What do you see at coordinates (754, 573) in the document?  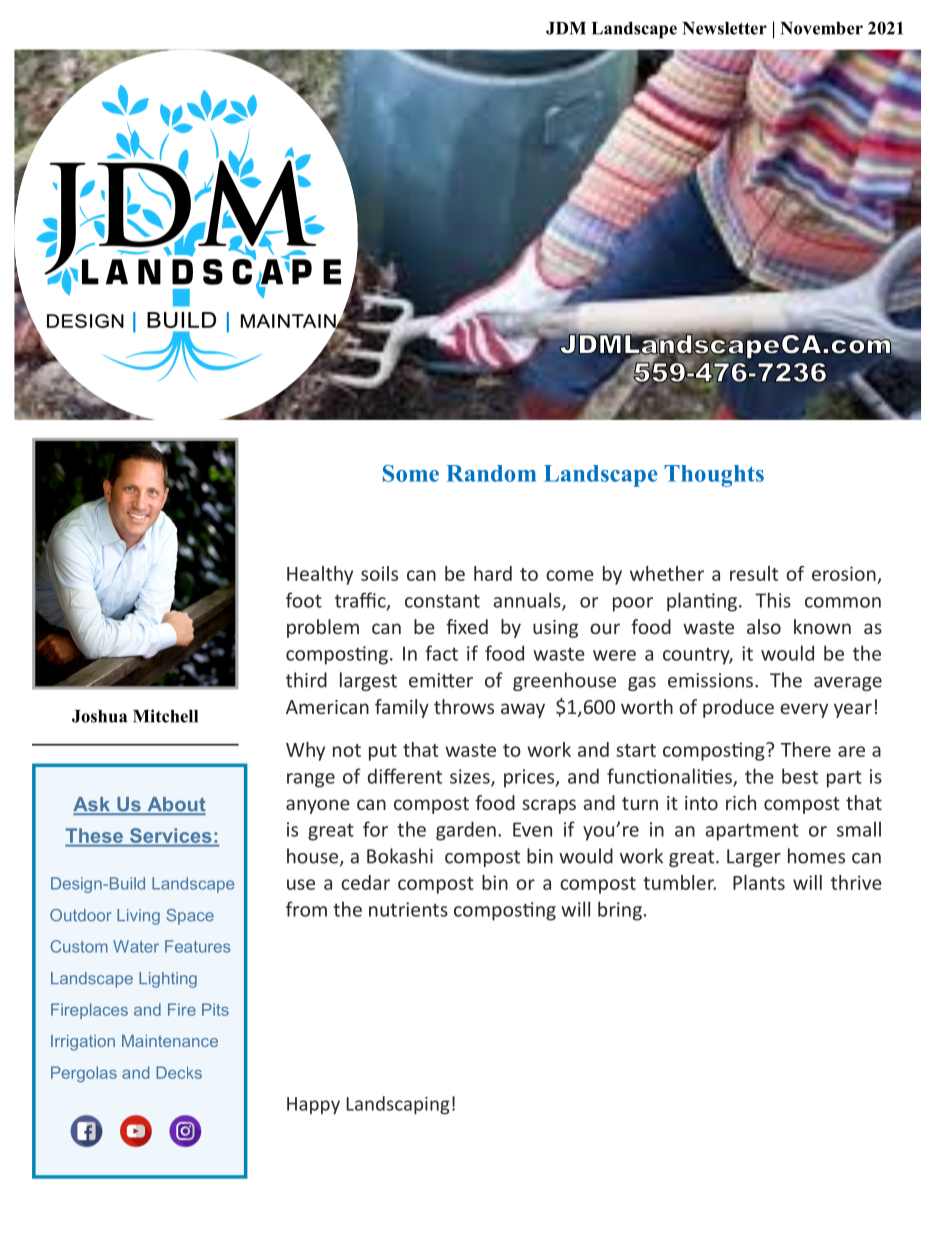 I see `result` at bounding box center [754, 573].
